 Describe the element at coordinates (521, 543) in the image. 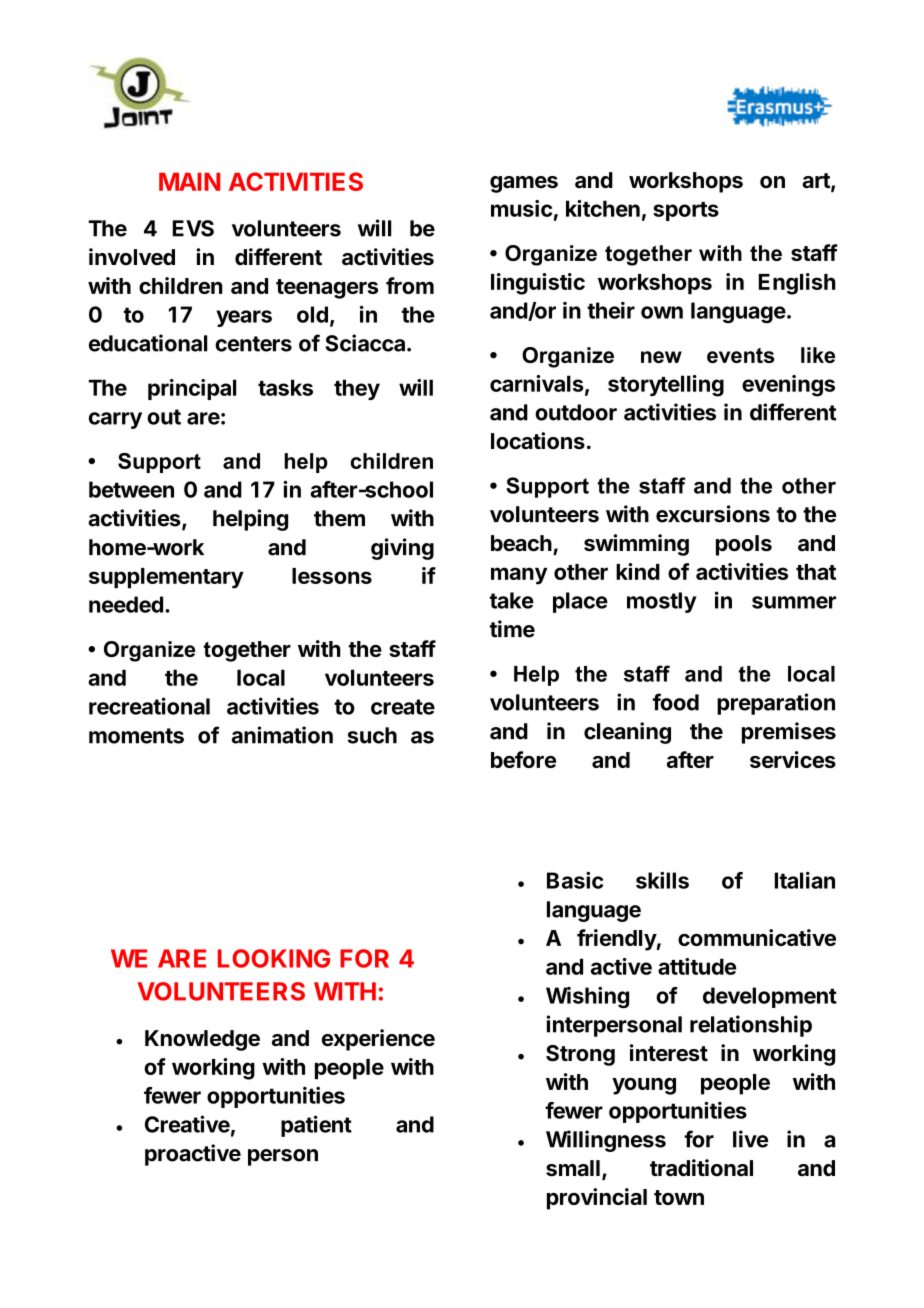

I see `beach` at that location.
